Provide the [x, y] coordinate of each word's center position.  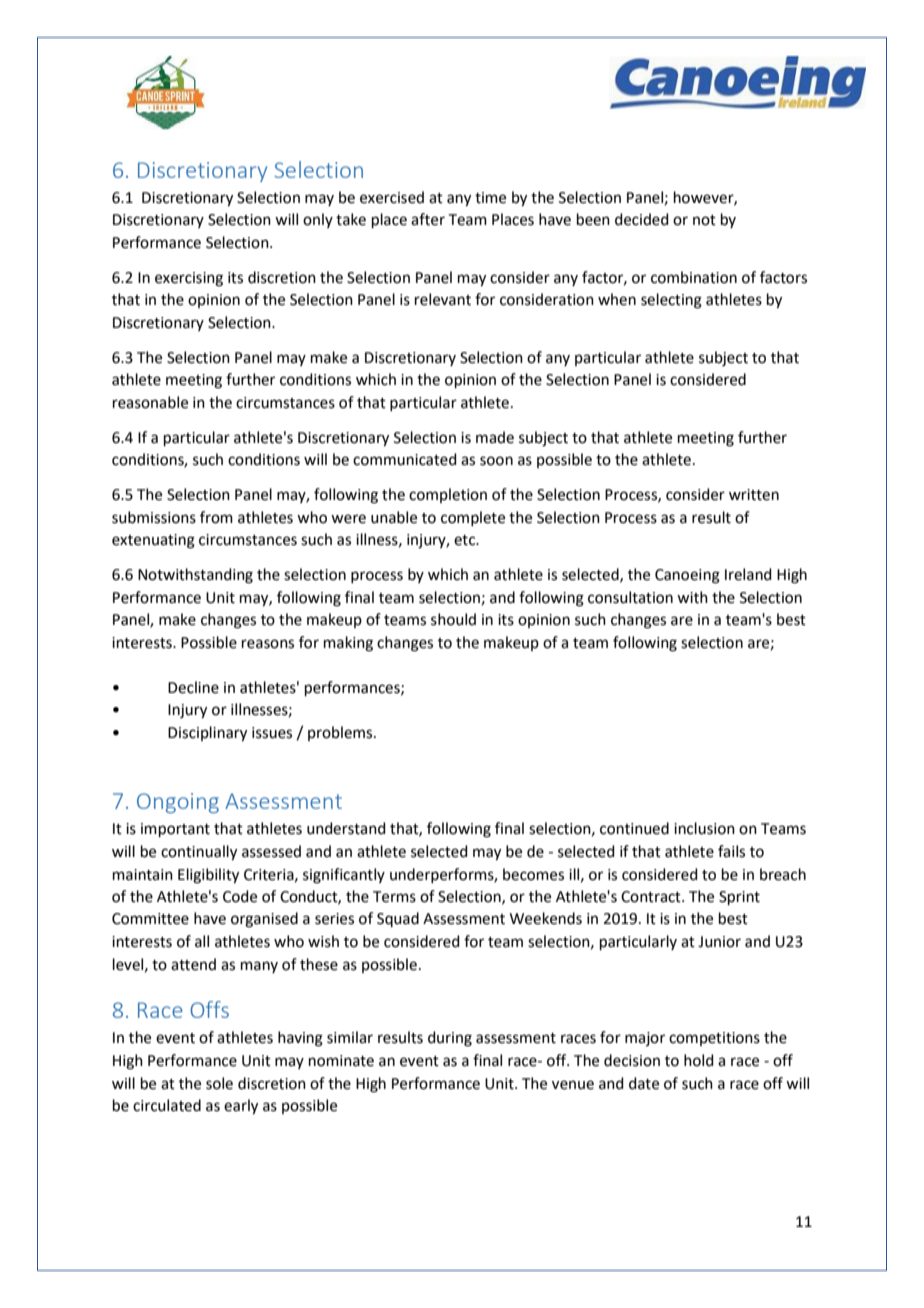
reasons [268, 644]
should [453, 619]
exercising [189, 279]
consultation [630, 597]
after [428, 219]
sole [219, 1083]
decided [642, 219]
